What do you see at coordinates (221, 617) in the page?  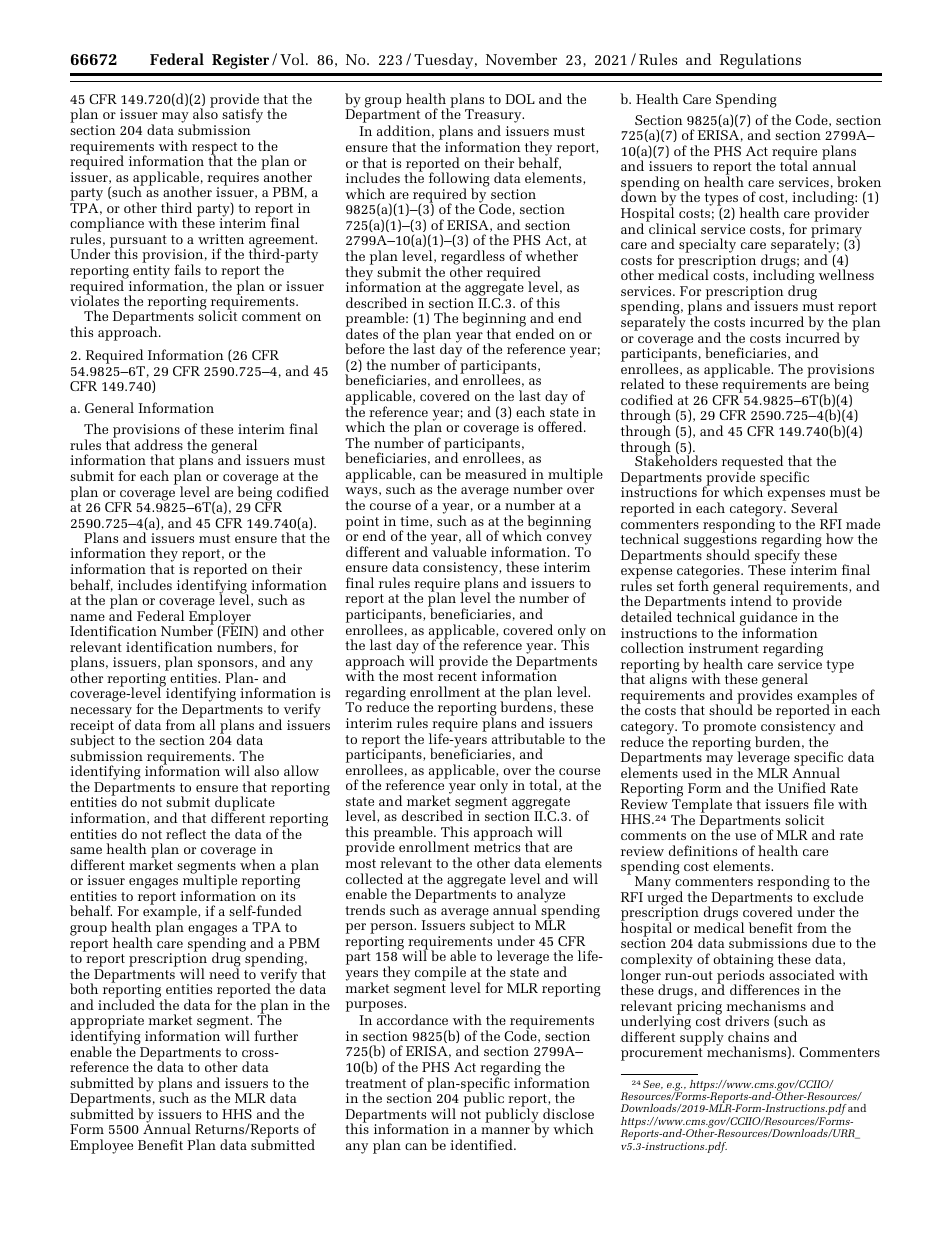 I see `Employer` at bounding box center [221, 617].
